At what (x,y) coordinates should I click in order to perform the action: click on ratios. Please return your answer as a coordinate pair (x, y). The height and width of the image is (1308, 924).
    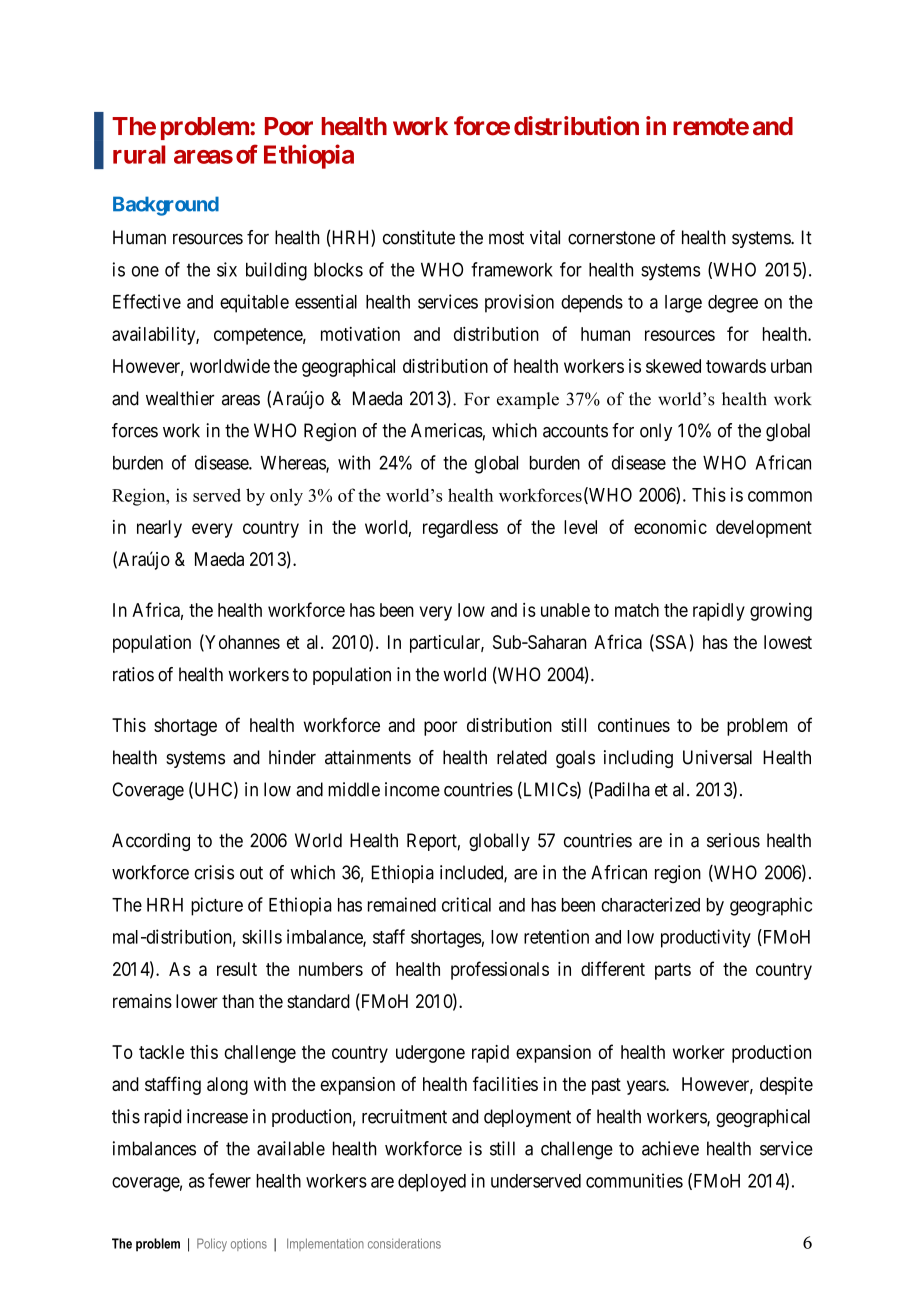
    Looking at the image, I should click on (133, 674).
